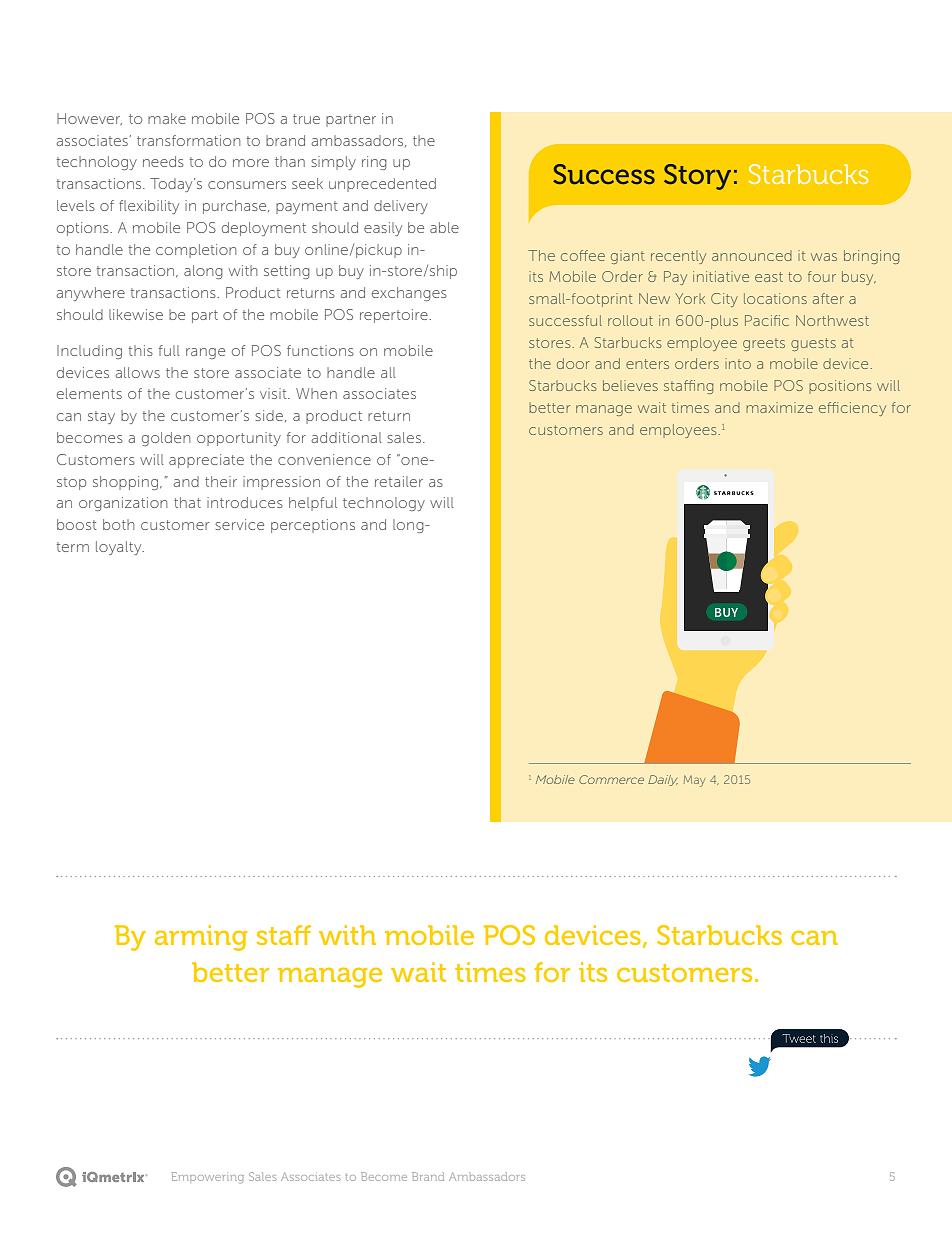 The image size is (952, 1233). Describe the element at coordinates (118, 524) in the screenshot. I see `both` at that location.
